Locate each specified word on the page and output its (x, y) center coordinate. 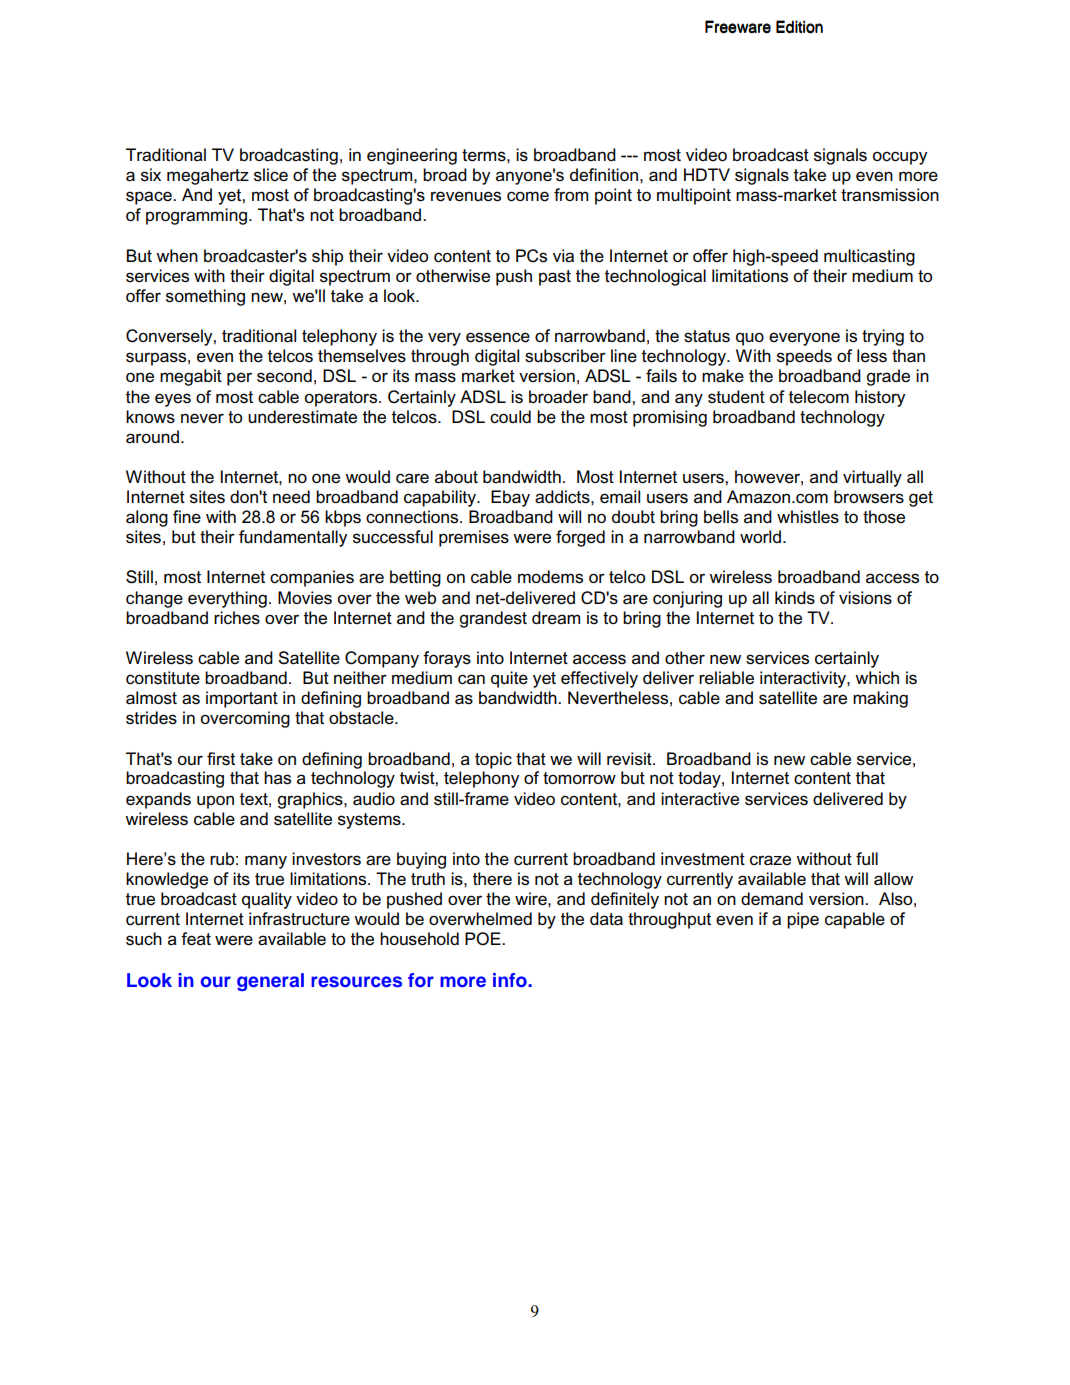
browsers (869, 497)
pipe (803, 920)
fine (187, 517)
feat (196, 939)
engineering (412, 156)
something (205, 297)
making (880, 699)
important (242, 699)
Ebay (510, 498)
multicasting (869, 257)
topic (493, 760)
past (555, 278)
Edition (799, 27)
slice (271, 175)
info (511, 980)
